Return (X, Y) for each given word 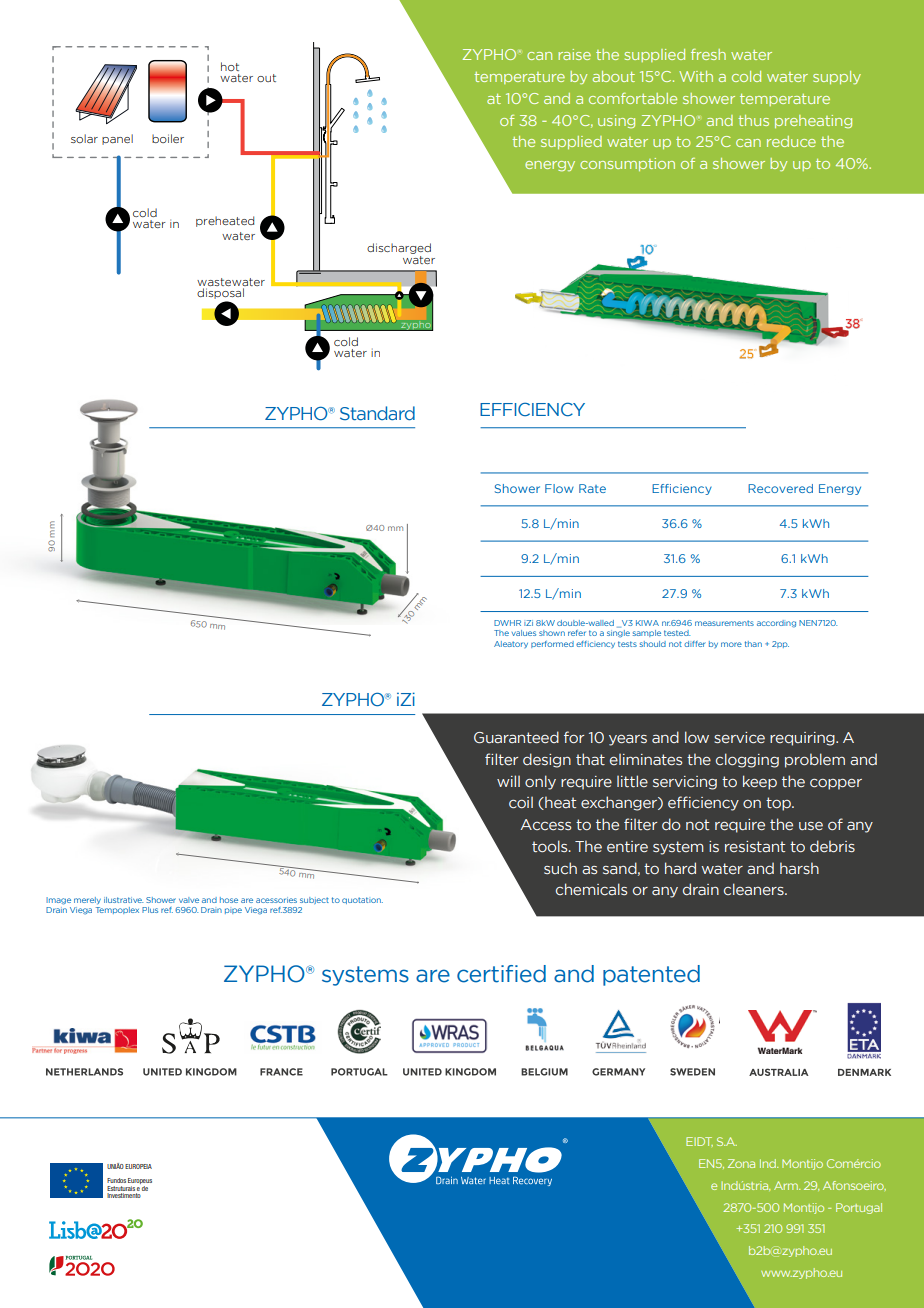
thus (753, 120)
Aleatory (511, 644)
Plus (150, 910)
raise (574, 54)
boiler (168, 138)
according (776, 624)
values (524, 633)
